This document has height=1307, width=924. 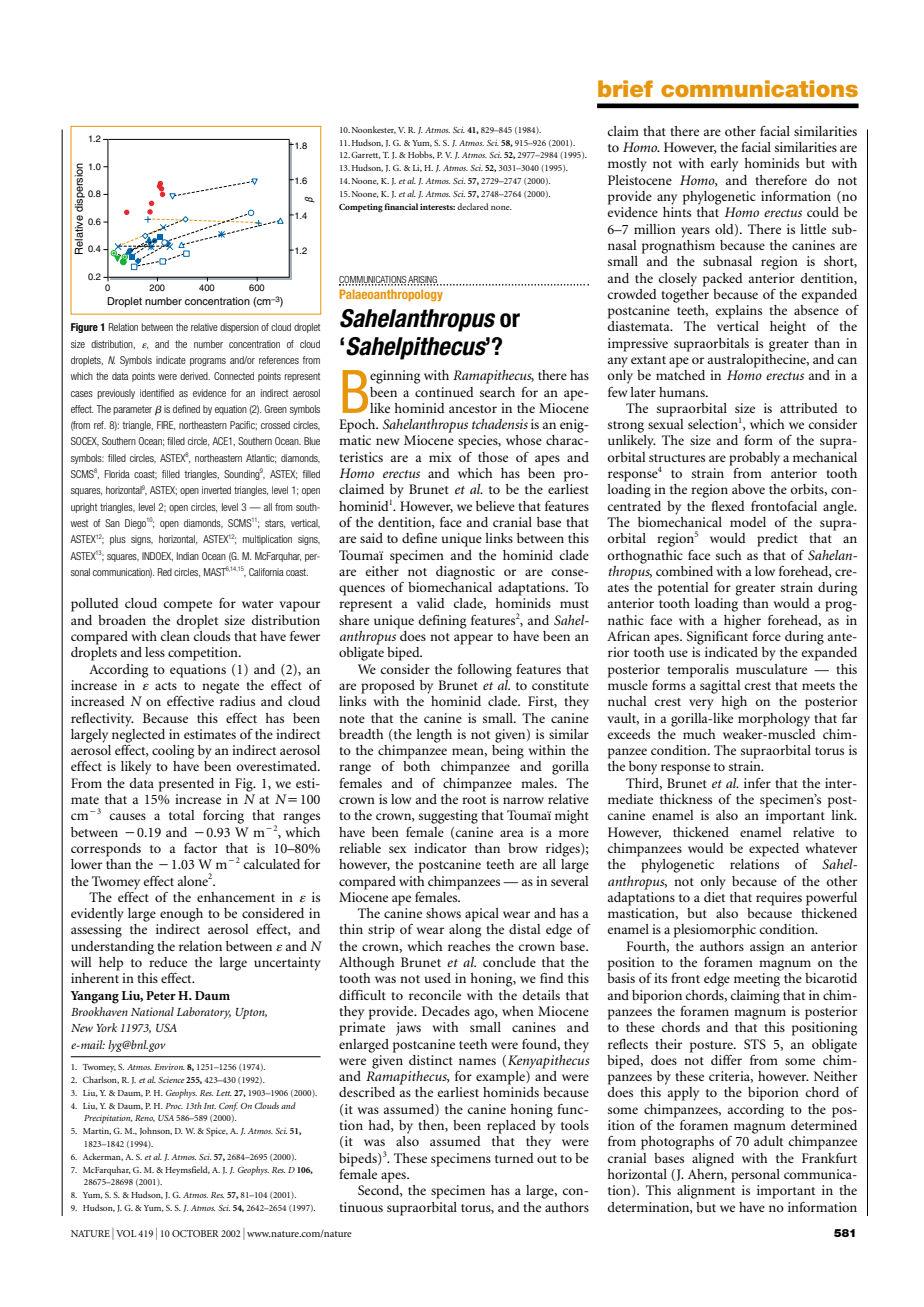 I want to click on Competing, so click(x=361, y=207).
